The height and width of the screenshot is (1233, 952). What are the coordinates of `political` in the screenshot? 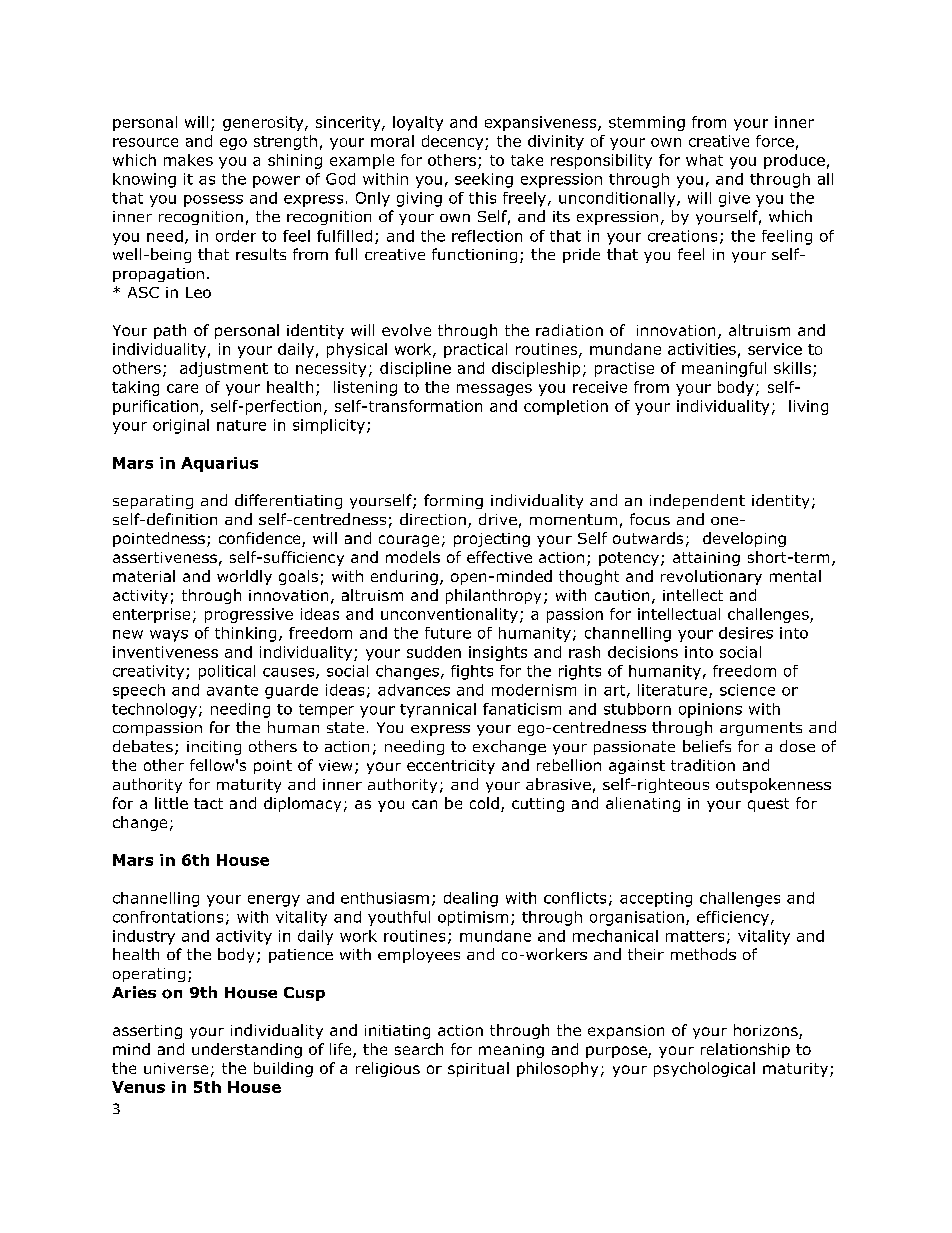 It's located at (227, 672).
